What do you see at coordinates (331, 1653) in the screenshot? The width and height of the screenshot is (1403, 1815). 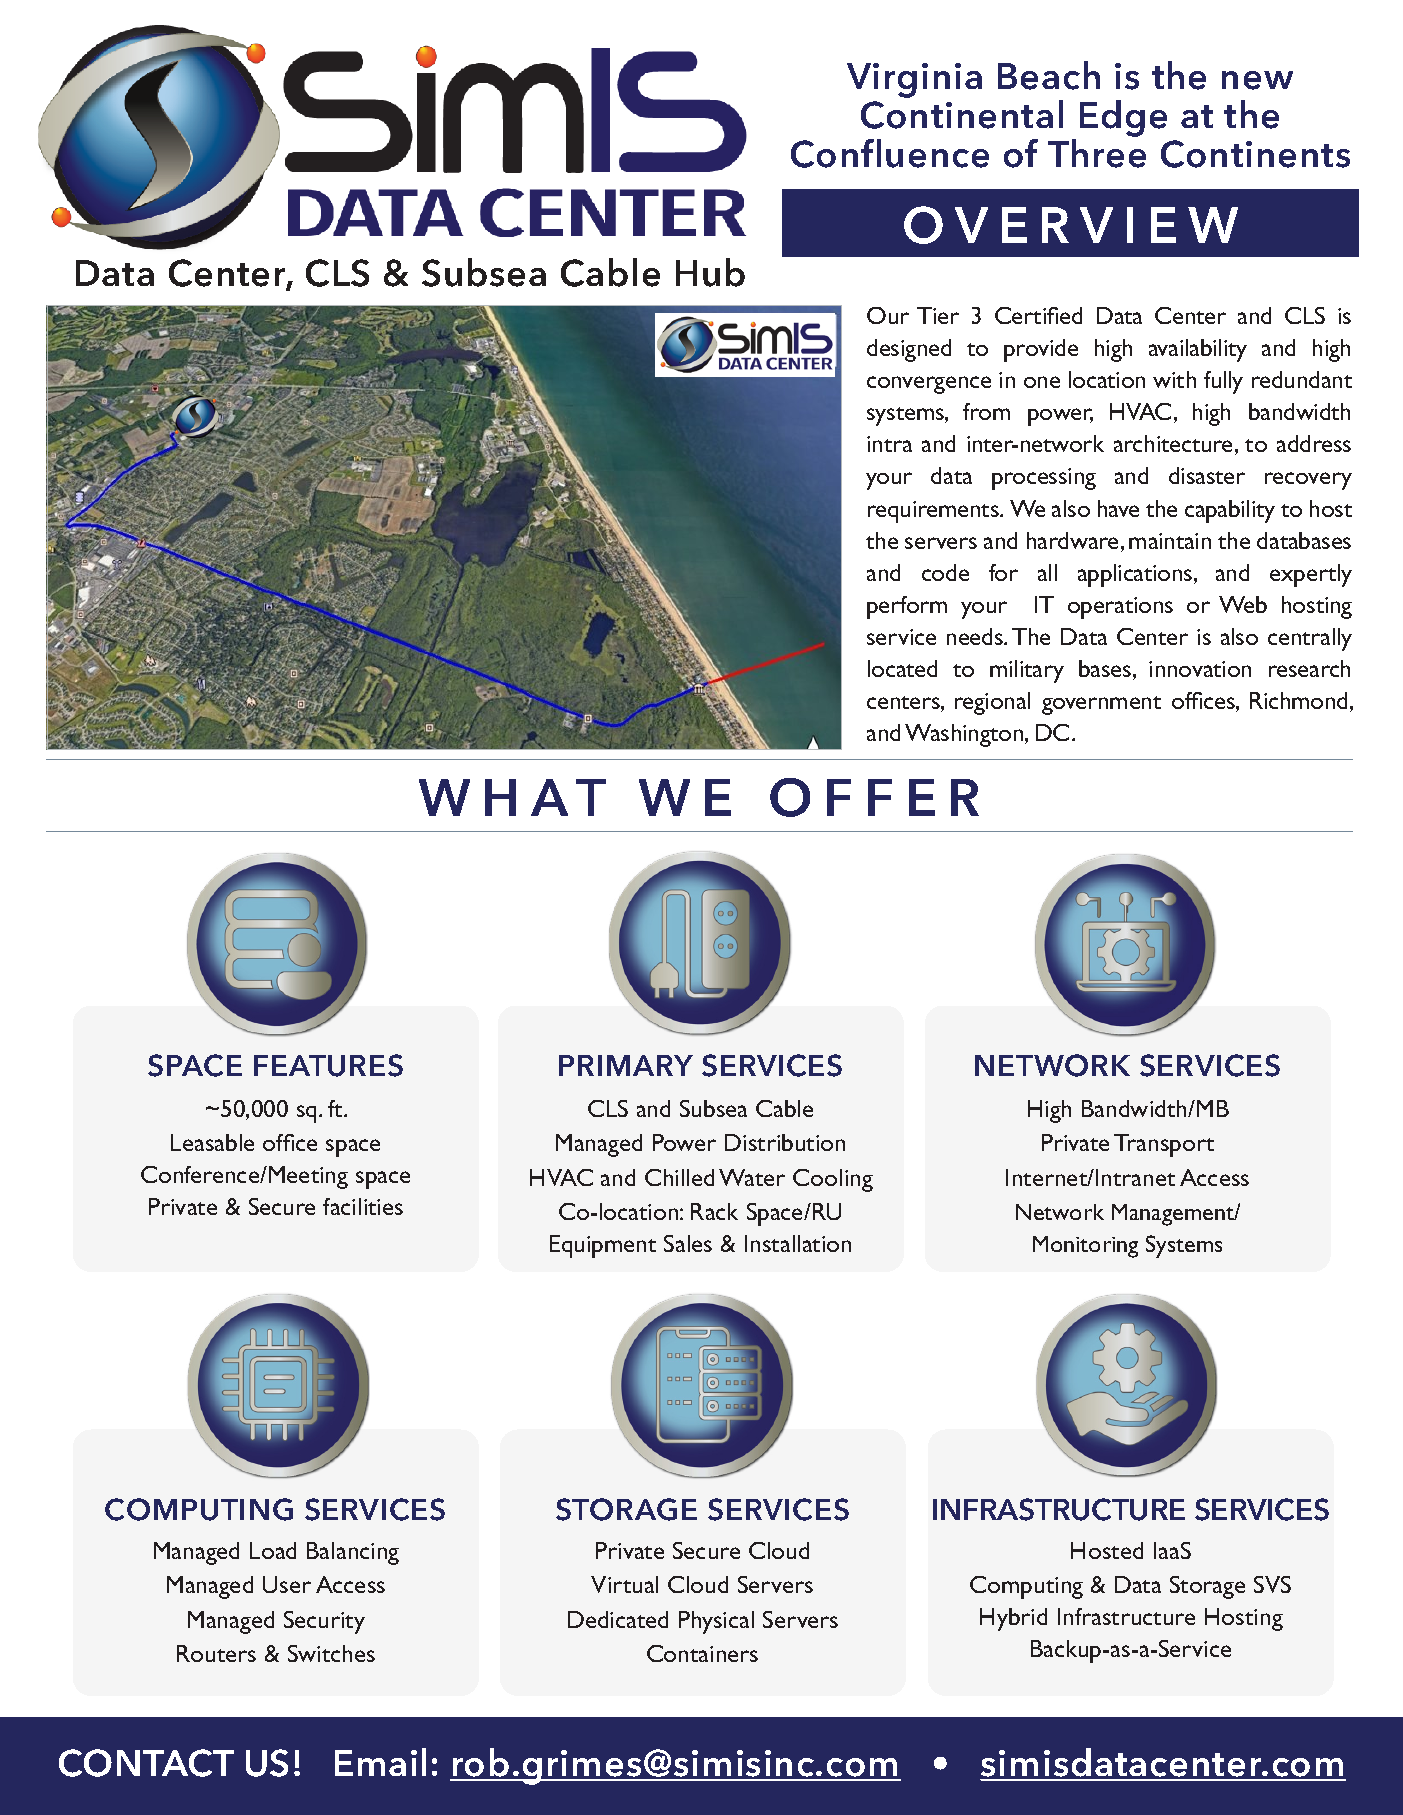 I see `Switches` at bounding box center [331, 1653].
